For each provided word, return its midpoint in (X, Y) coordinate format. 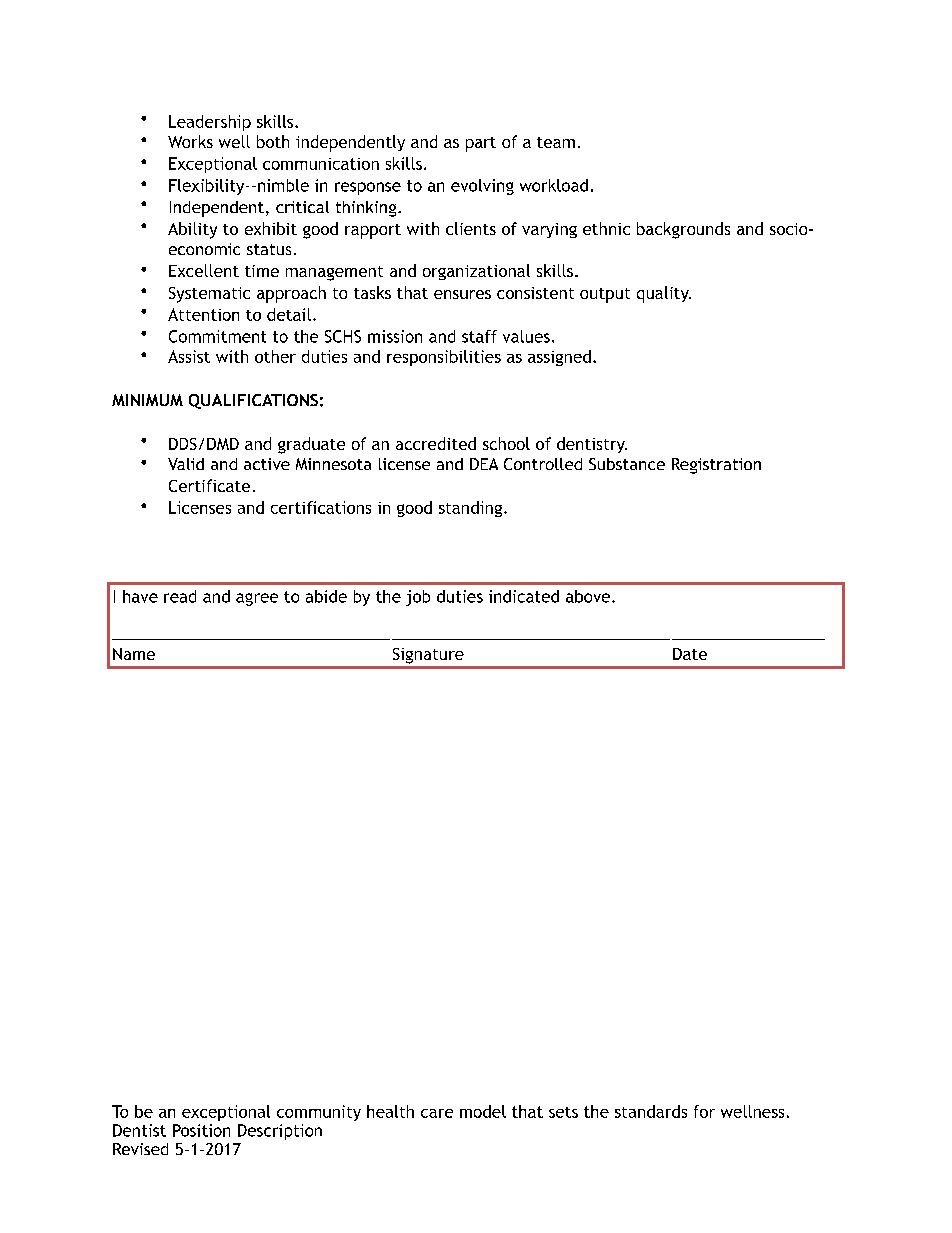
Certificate (209, 485)
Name (134, 654)
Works (190, 141)
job (418, 598)
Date (690, 654)
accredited (436, 443)
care (437, 1113)
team (556, 142)
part (481, 144)
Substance (627, 464)
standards (651, 1111)
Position (201, 1130)
